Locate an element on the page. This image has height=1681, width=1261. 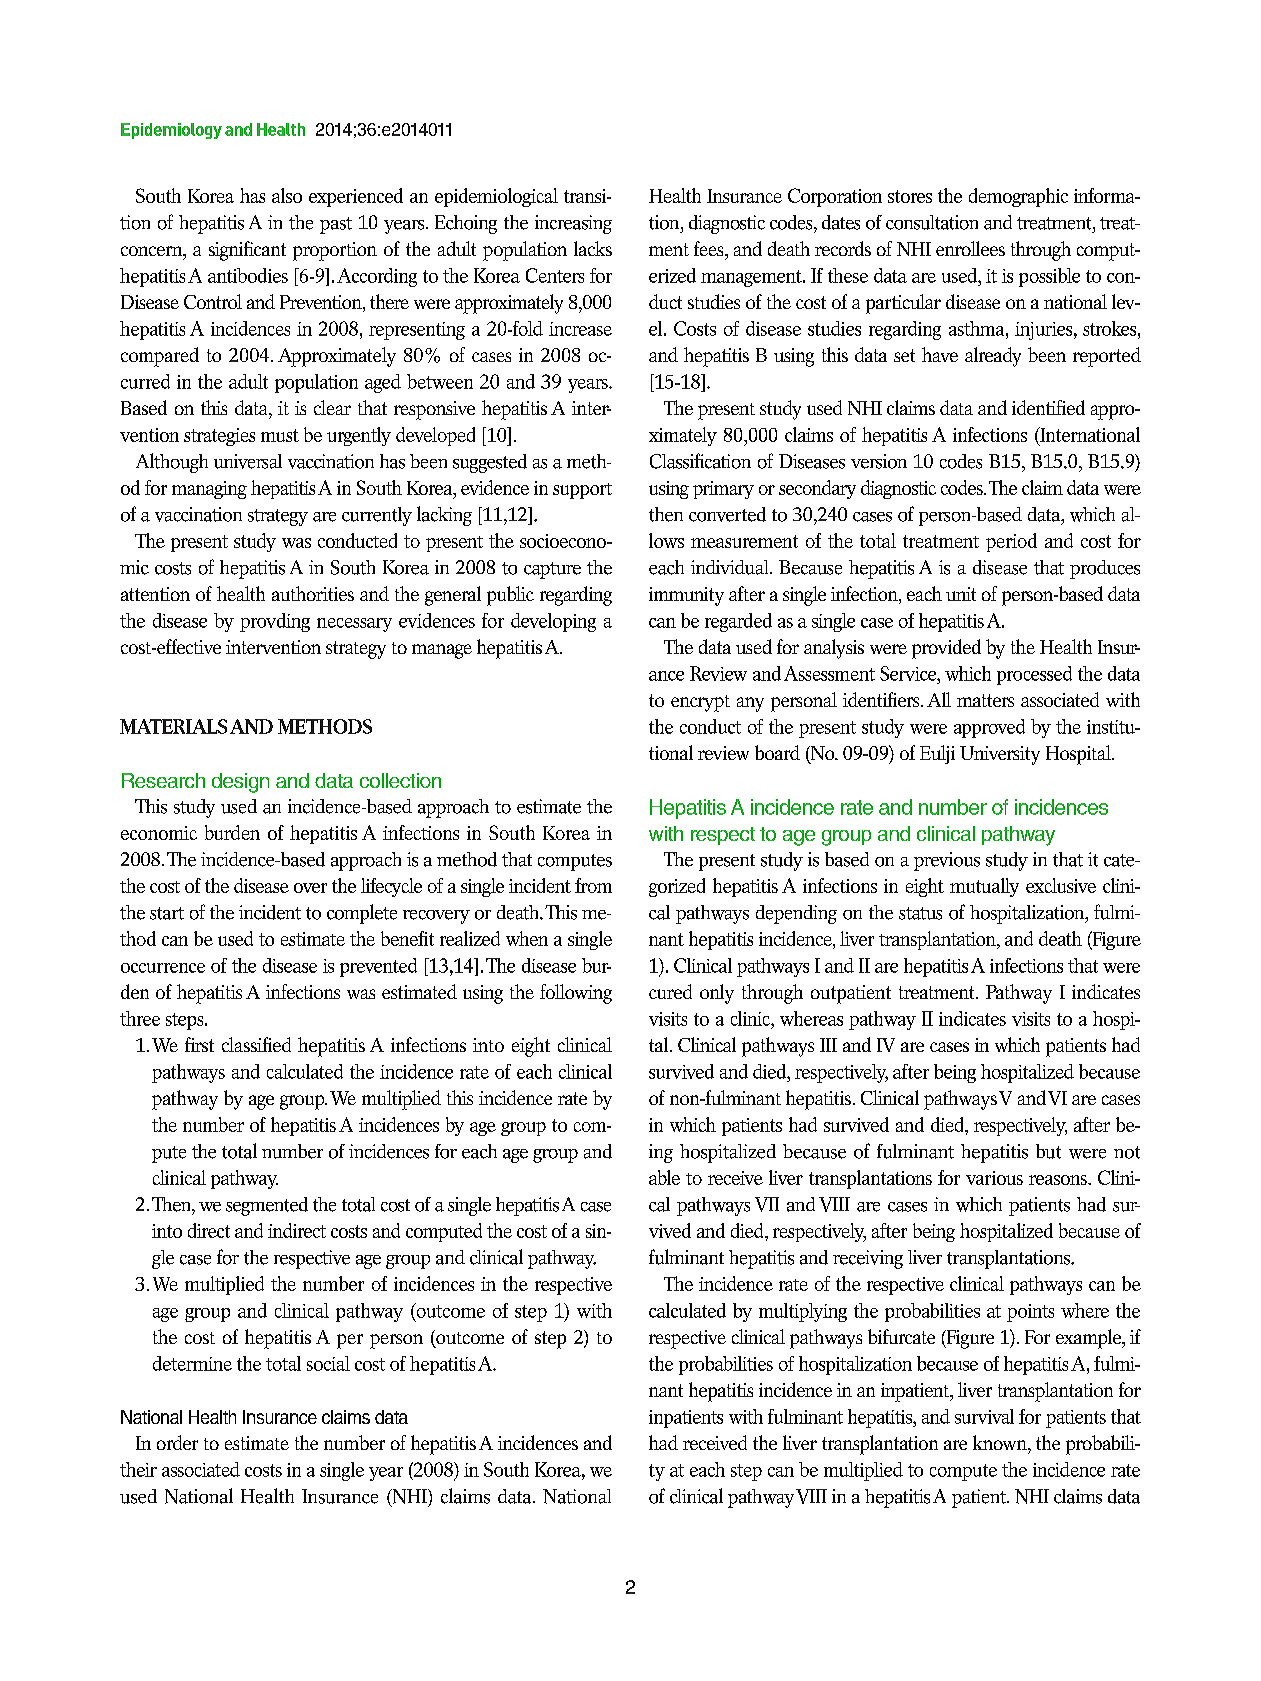
demographic is located at coordinates (1018, 197).
